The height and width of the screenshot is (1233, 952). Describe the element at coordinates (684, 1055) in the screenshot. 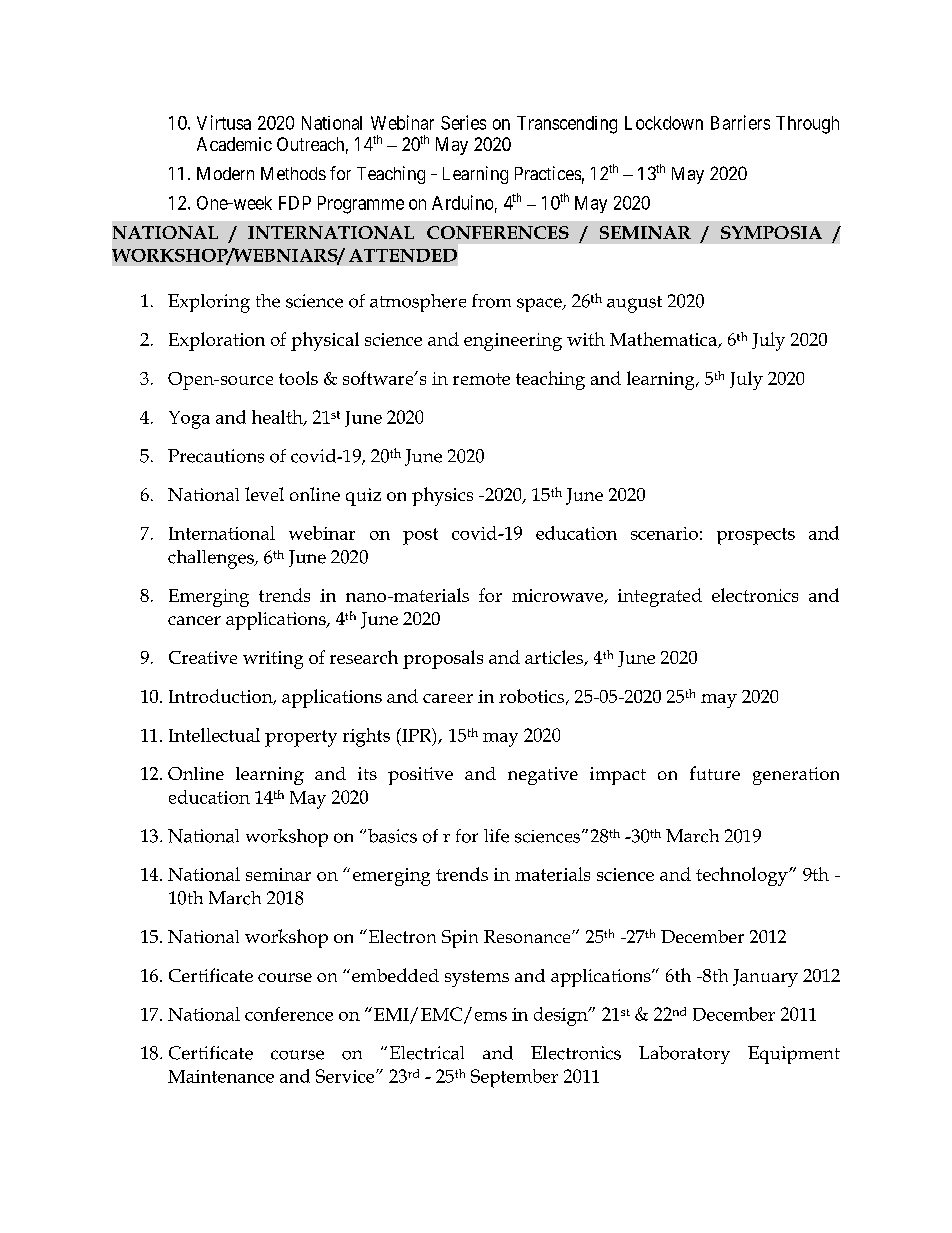

I see `Laboratory` at that location.
